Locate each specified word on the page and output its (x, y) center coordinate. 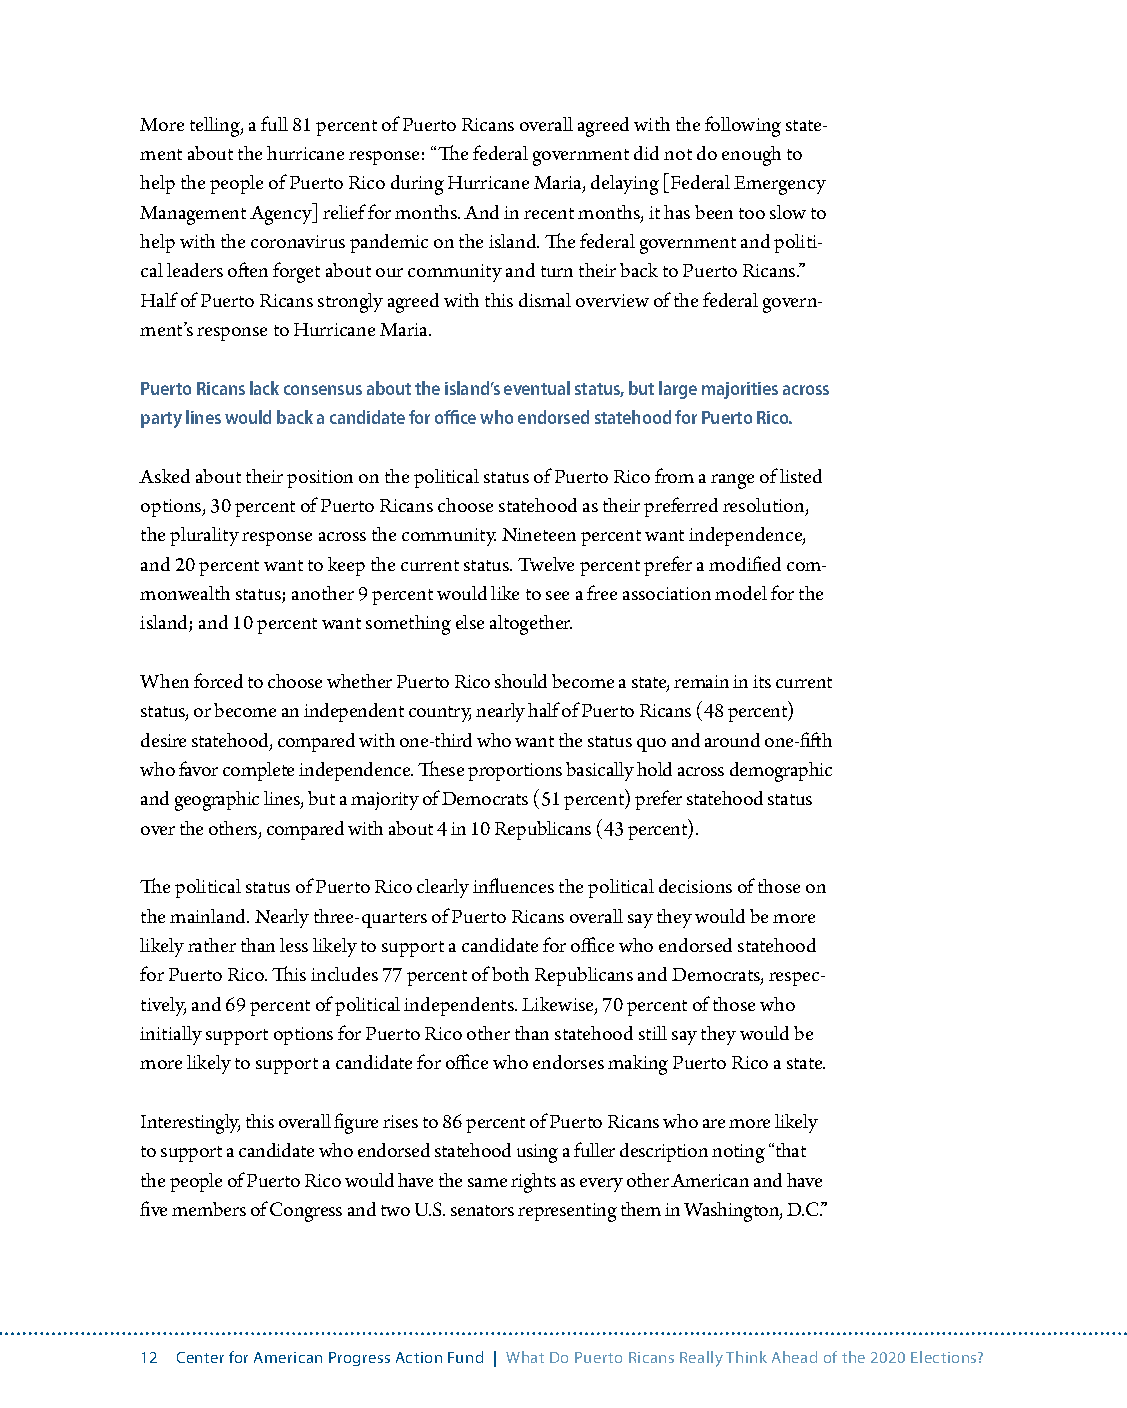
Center (200, 1357)
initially (171, 1035)
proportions (515, 772)
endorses (568, 1062)
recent (549, 213)
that (789, 1150)
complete (258, 771)
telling (216, 127)
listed (801, 476)
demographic (781, 772)
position (320, 479)
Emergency (780, 185)
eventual (537, 388)
